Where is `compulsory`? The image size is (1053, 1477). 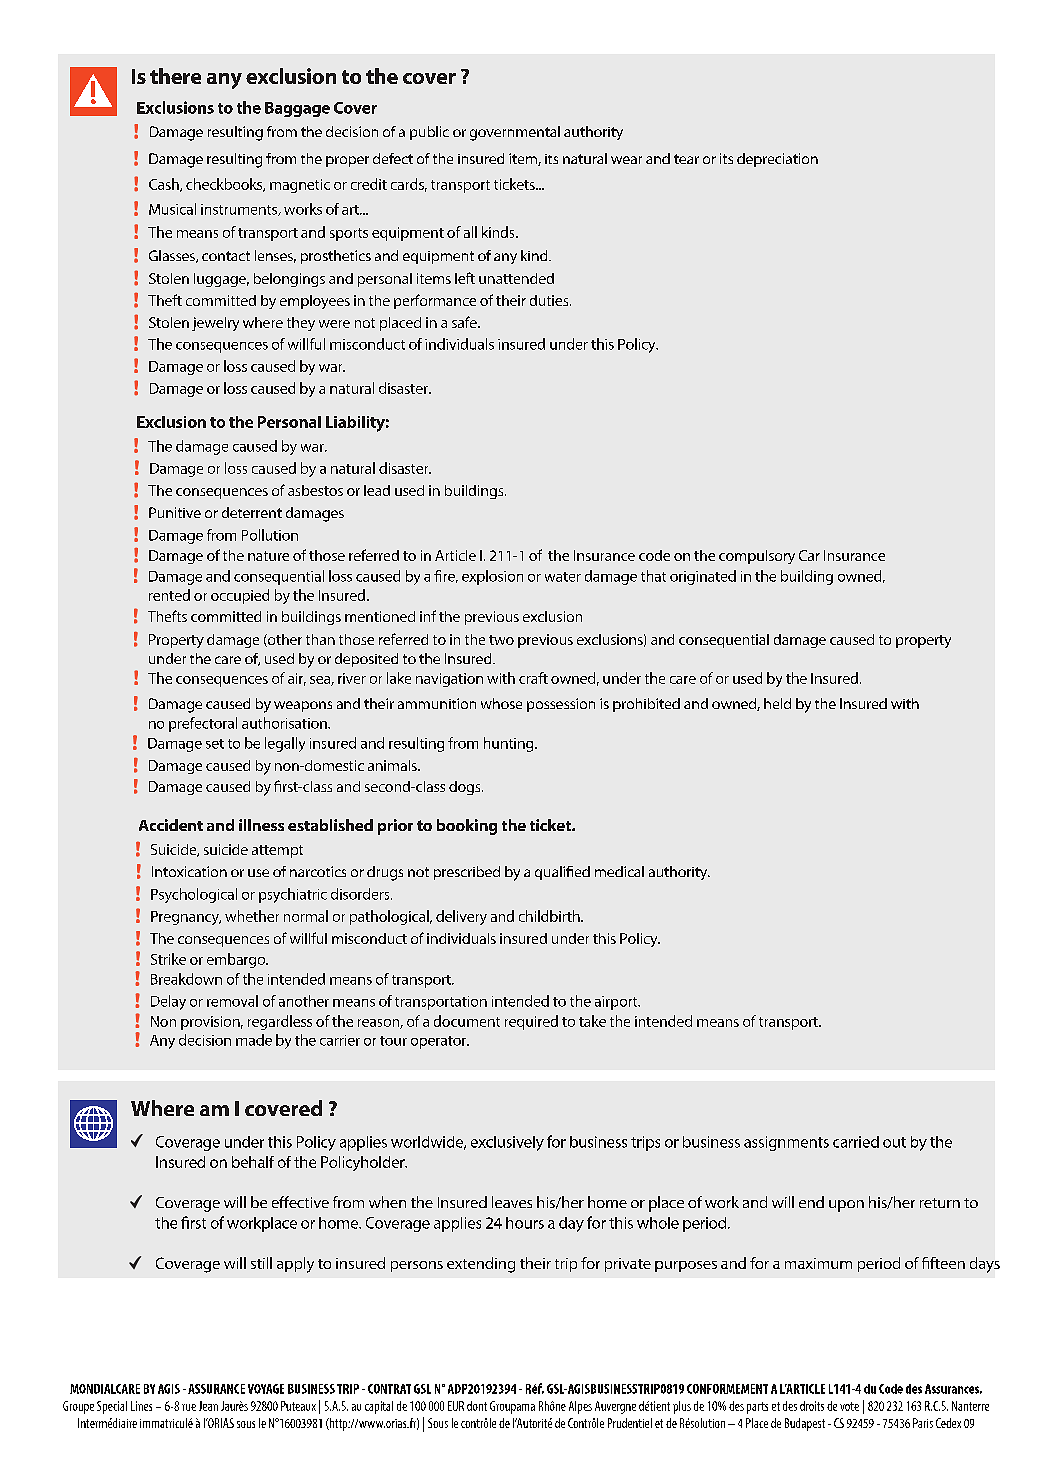 compulsory is located at coordinates (757, 557).
